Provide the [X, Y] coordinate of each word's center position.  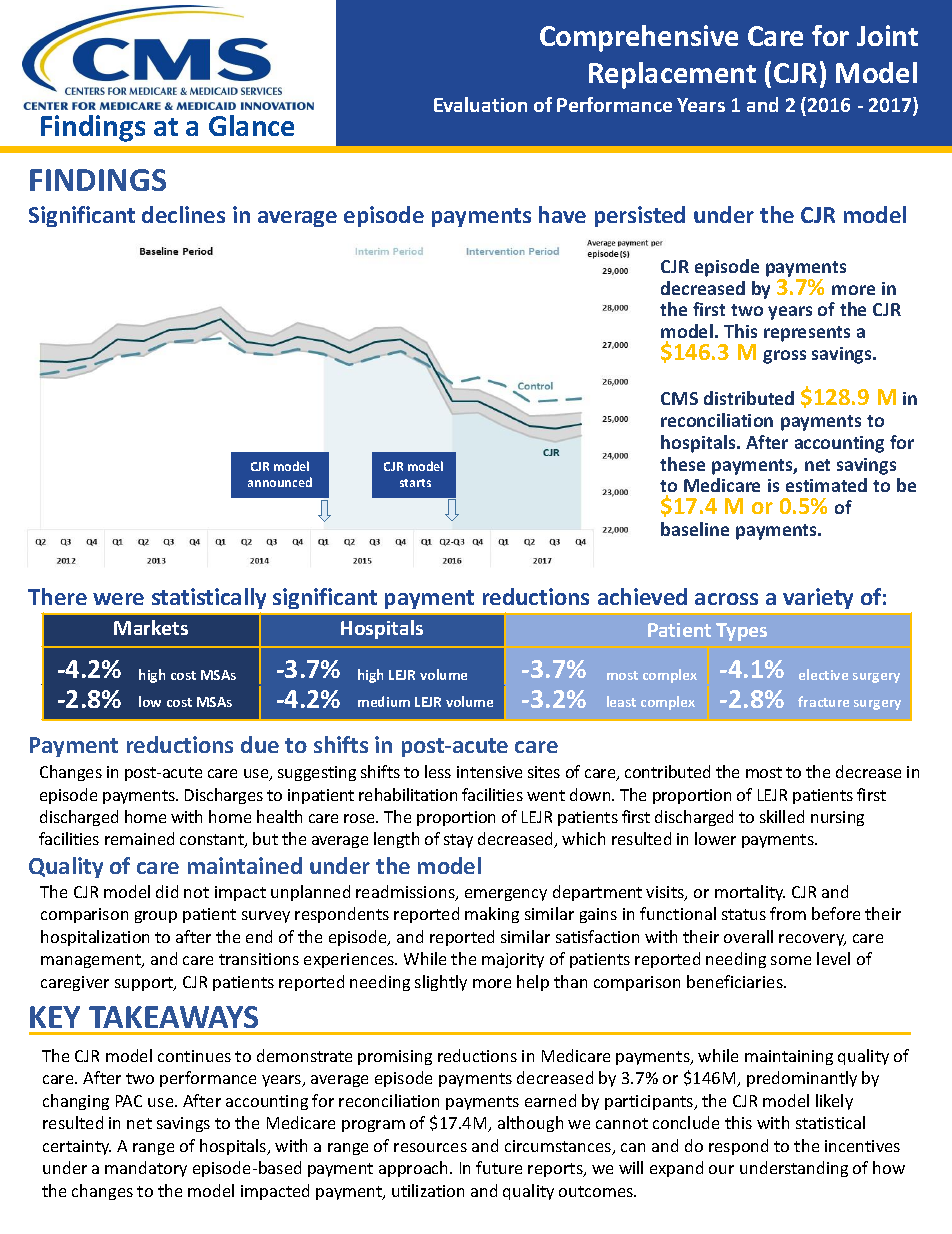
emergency [506, 895]
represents [807, 334]
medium [384, 701]
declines [183, 214]
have [562, 214]
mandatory [146, 1169]
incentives [862, 1146]
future [499, 1167]
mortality [750, 893]
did [167, 891]
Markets [151, 627]
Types [741, 632]
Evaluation [480, 104]
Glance [251, 125]
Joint [887, 35]
